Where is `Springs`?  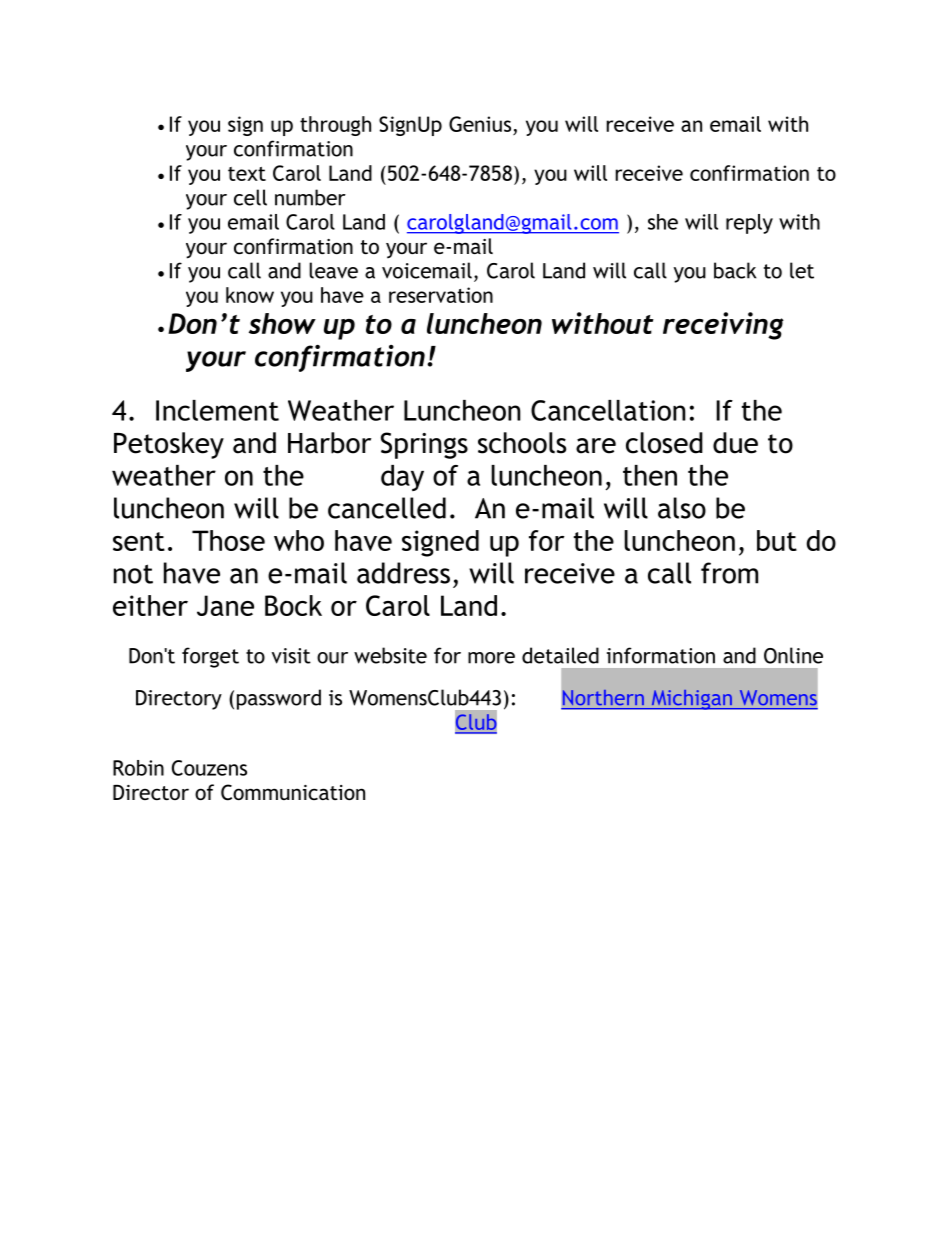
Springs is located at coordinates (424, 445).
